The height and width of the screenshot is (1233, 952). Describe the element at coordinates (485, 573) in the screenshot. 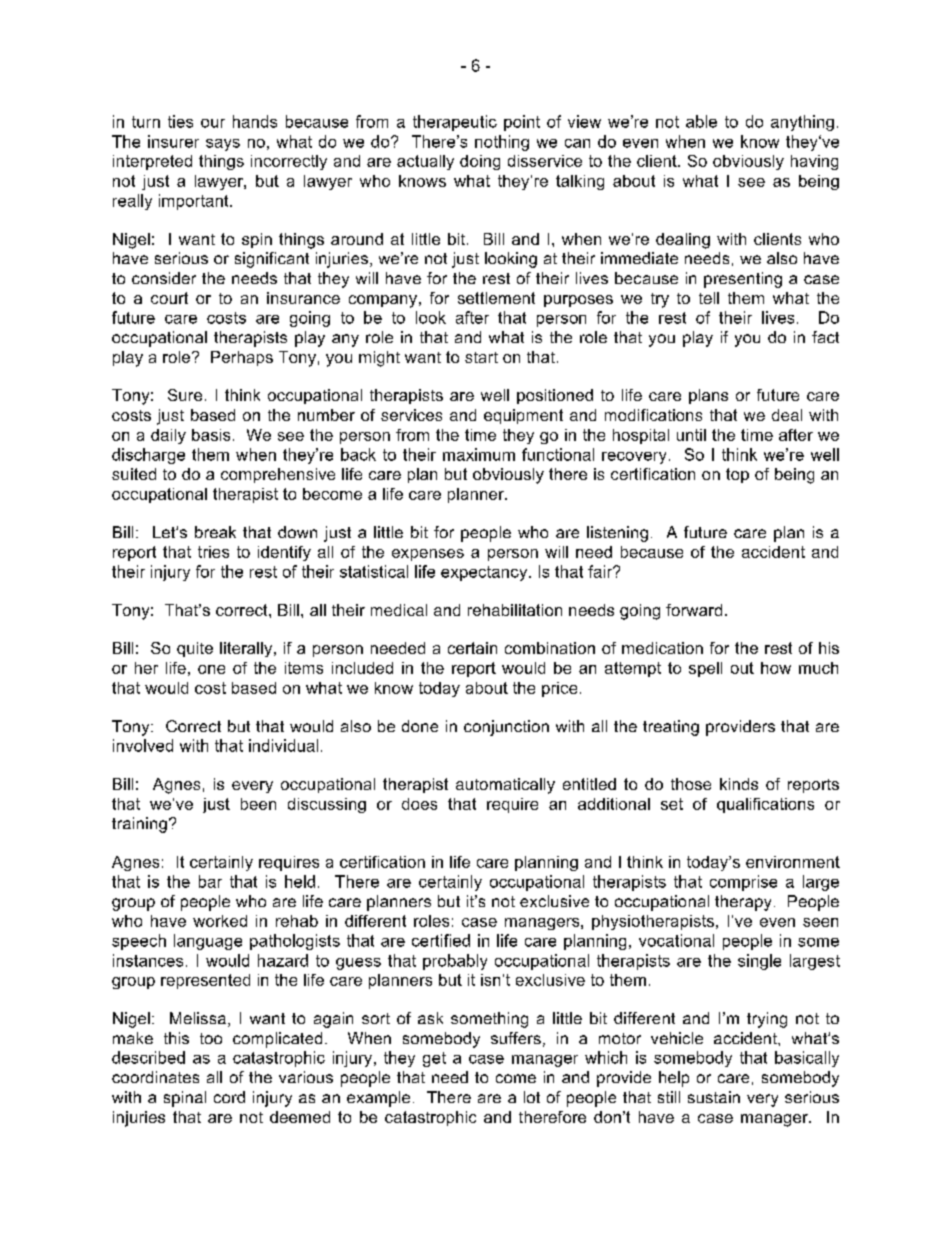

I see `expectancy` at that location.
